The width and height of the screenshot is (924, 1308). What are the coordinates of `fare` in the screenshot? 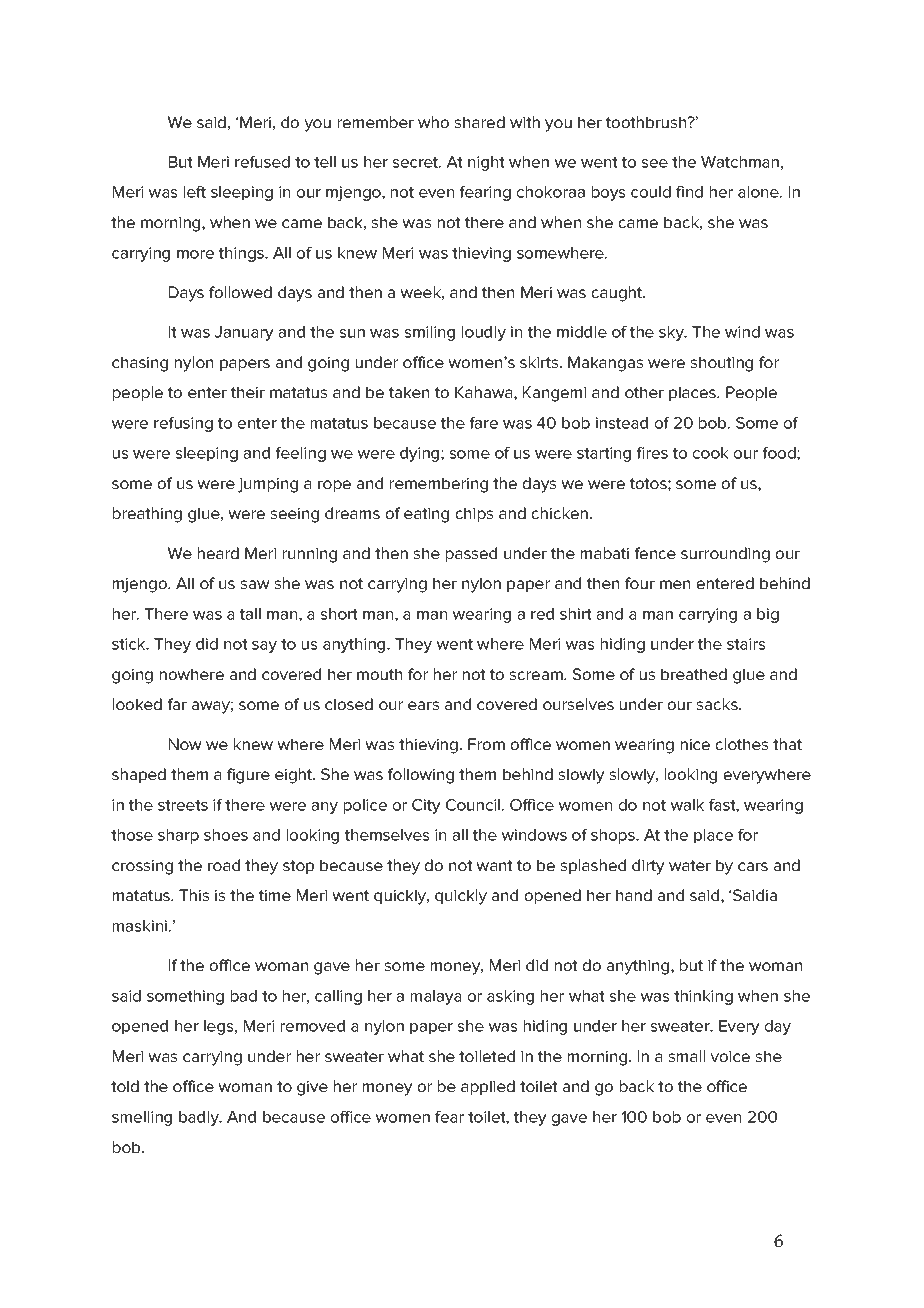 It's located at (484, 423).
